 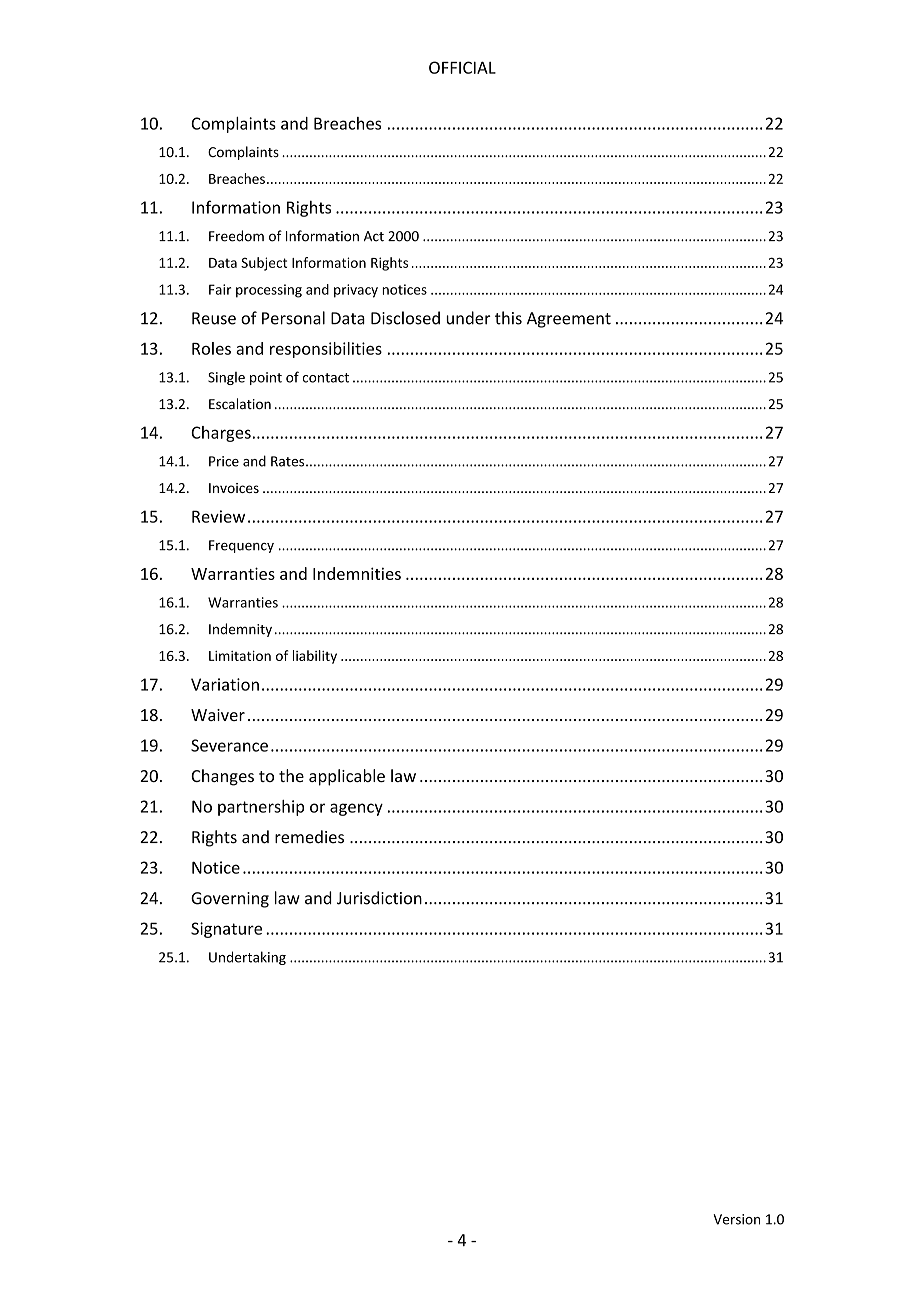 What do you see at coordinates (236, 236) in the page?
I see `Freedom` at bounding box center [236, 236].
